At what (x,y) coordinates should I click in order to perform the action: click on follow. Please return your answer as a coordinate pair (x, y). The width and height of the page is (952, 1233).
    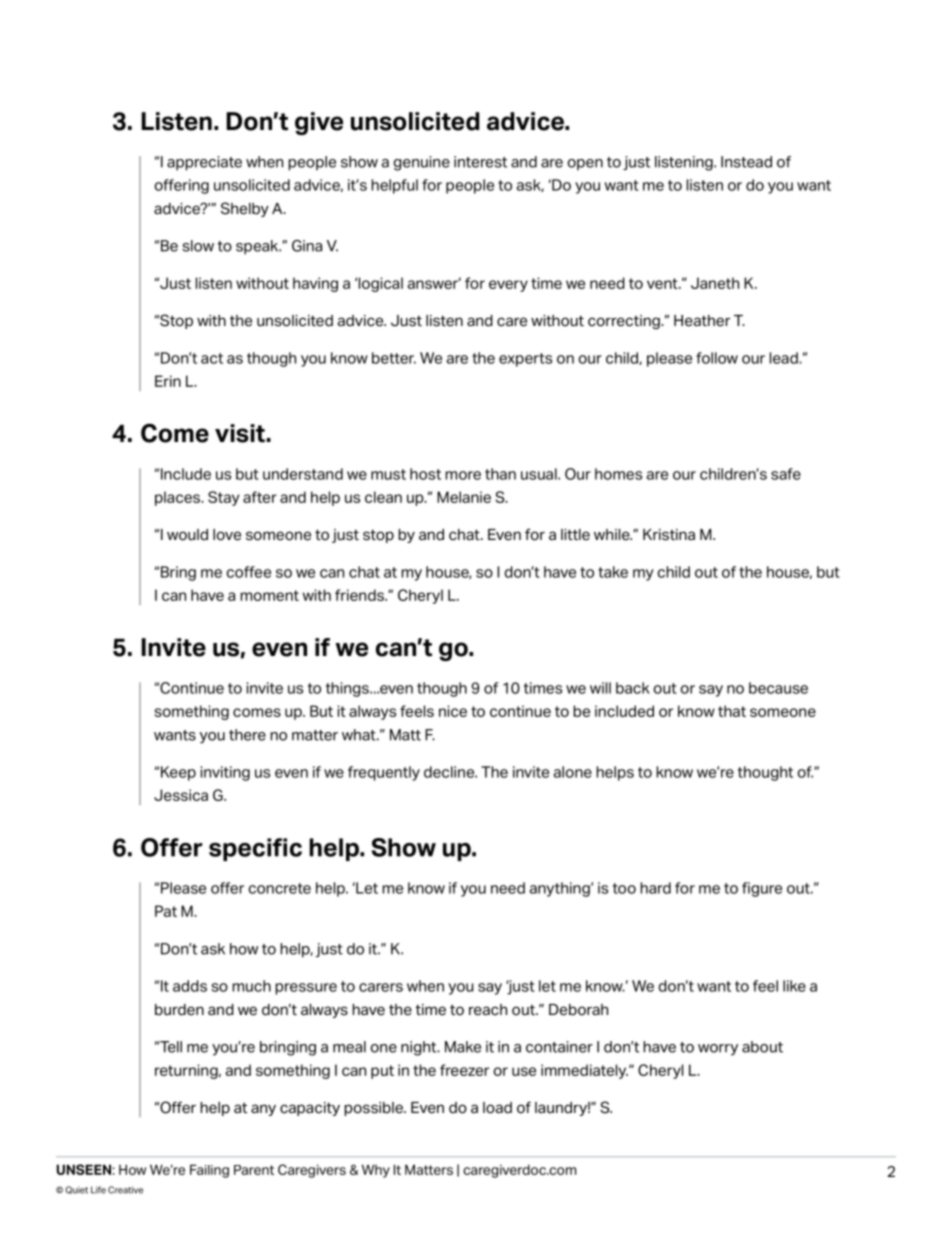
    Looking at the image, I should click on (717, 358).
